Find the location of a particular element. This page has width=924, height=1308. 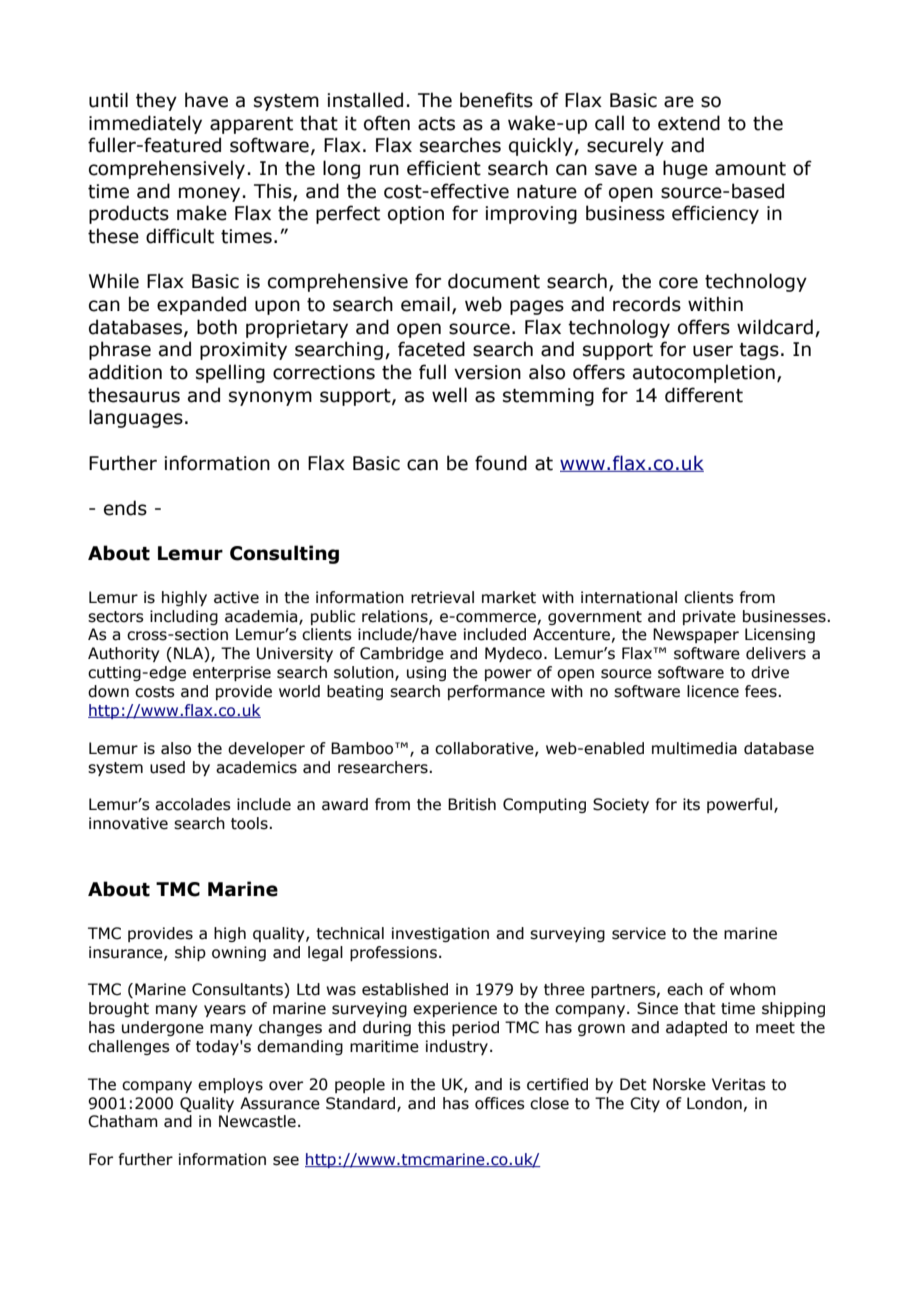

Chatham is located at coordinates (123, 1121).
